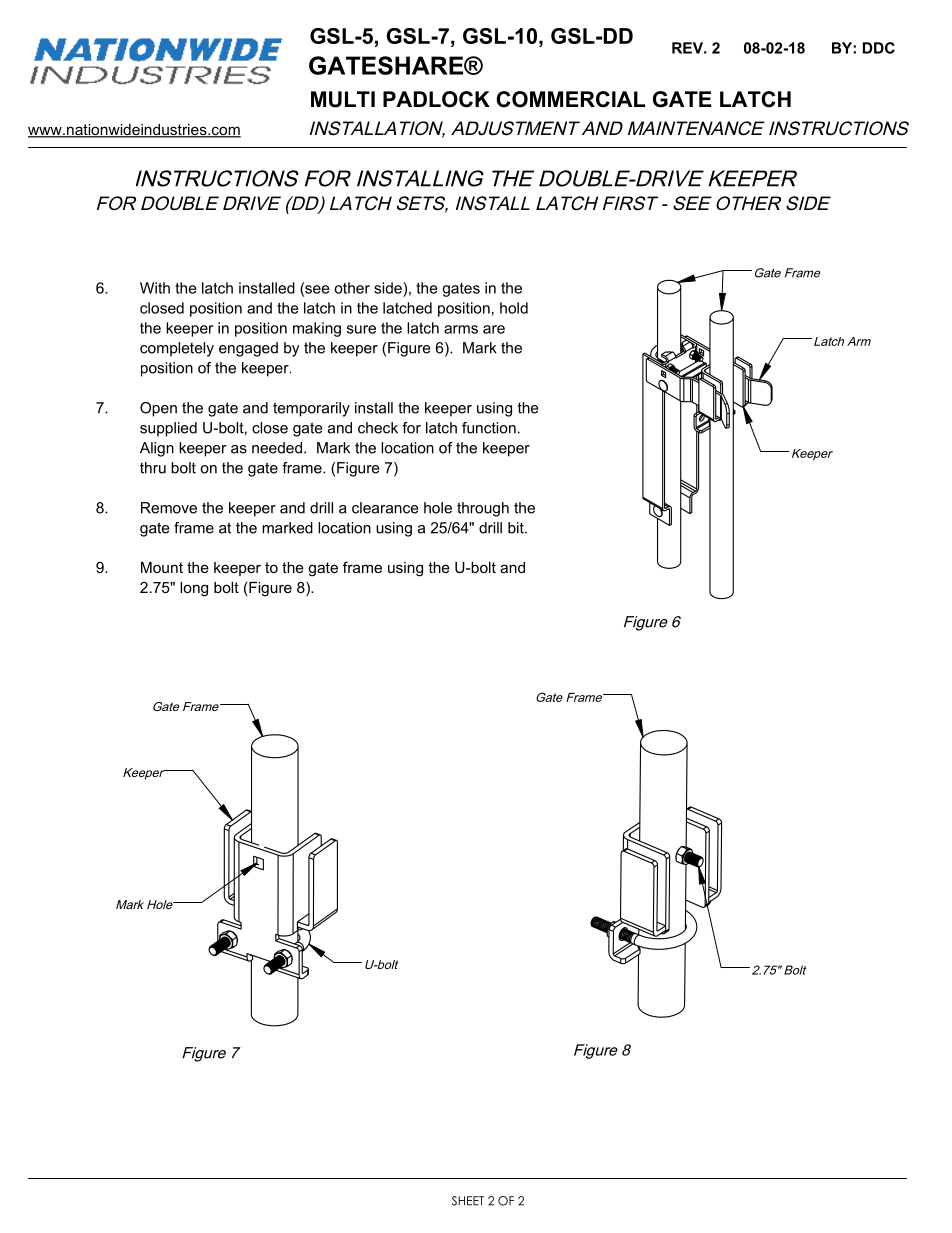 The image size is (952, 1233). Describe the element at coordinates (343, 99) in the screenshot. I see `MULTI` at that location.
